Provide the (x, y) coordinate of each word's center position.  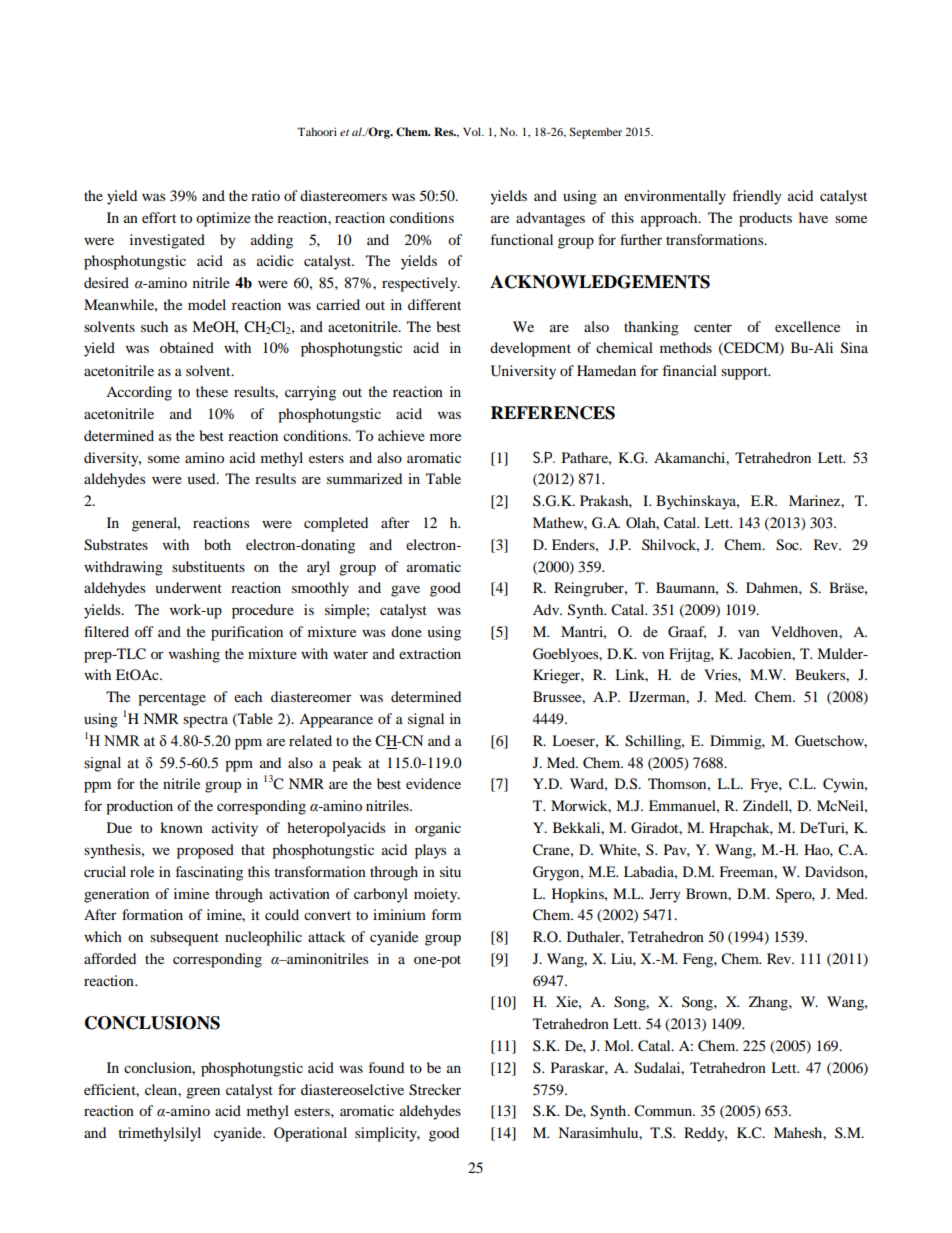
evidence (433, 783)
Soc (788, 545)
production (139, 807)
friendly (757, 197)
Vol (473, 131)
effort (159, 217)
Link (631, 675)
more (445, 437)
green (203, 1093)
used (203, 478)
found (386, 1067)
